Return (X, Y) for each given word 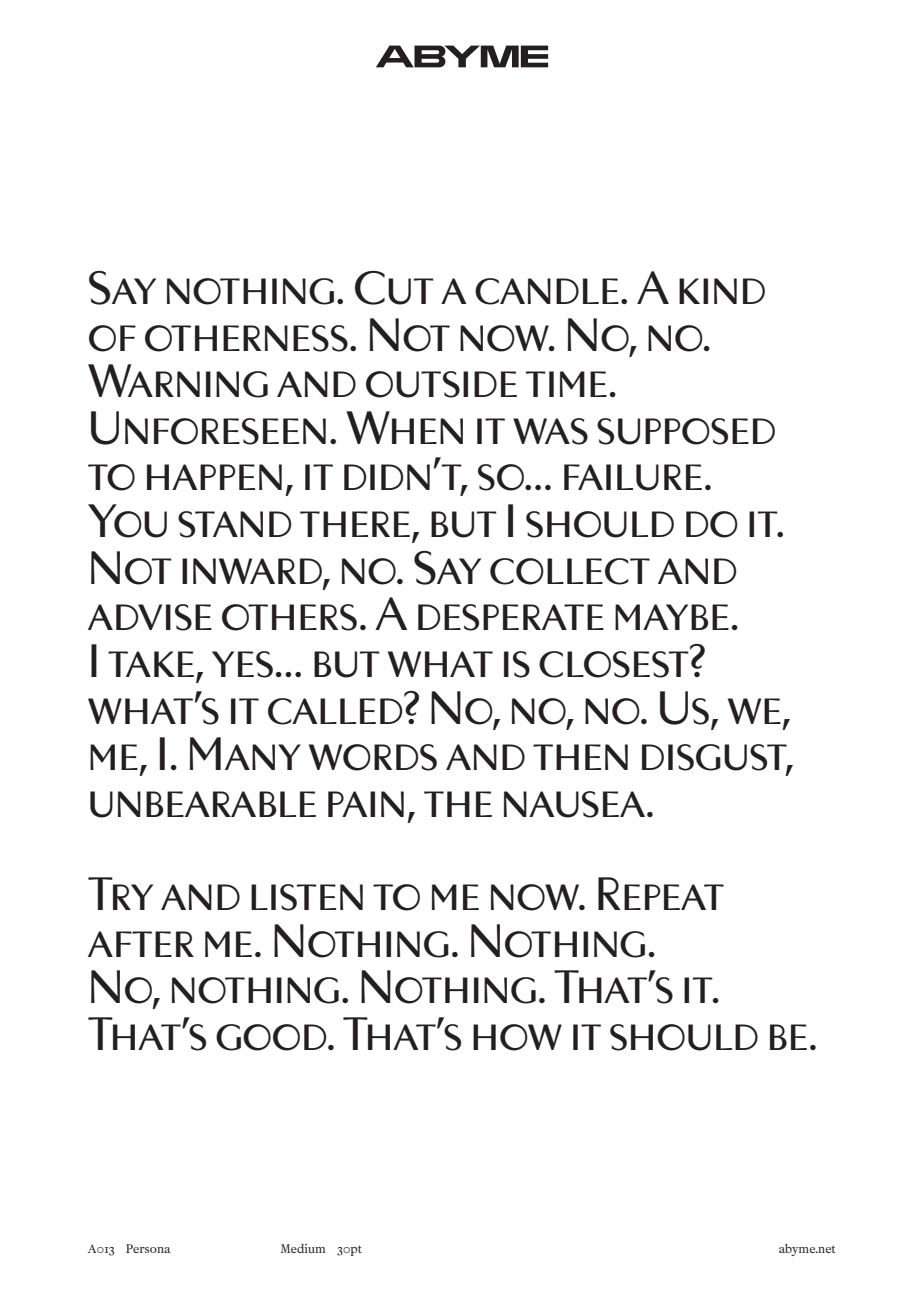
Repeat (661, 893)
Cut (394, 288)
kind (722, 291)
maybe (672, 617)
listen (307, 897)
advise (150, 617)
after (141, 944)
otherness (246, 338)
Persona (148, 1248)
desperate (511, 617)
